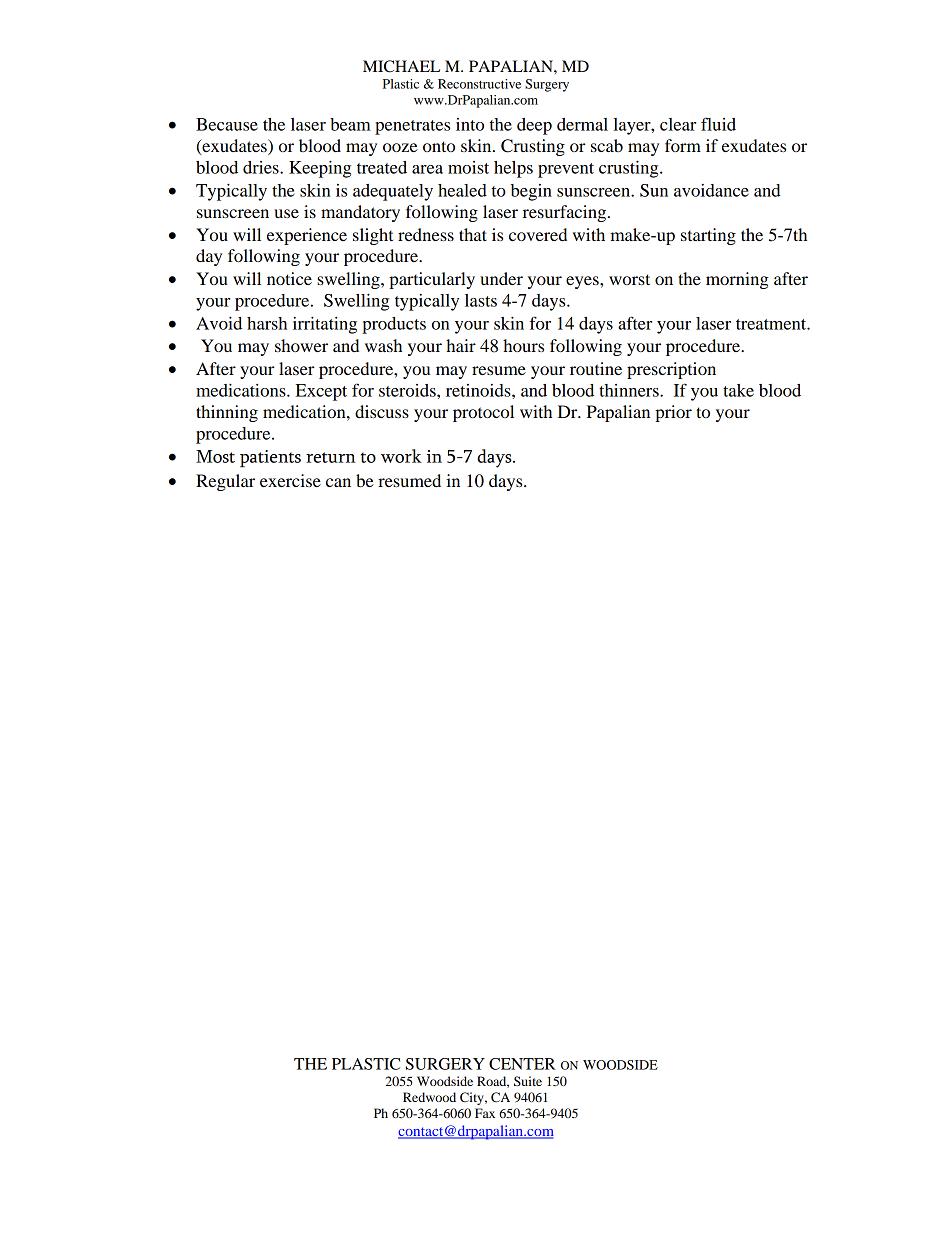  I want to click on CENTER, so click(522, 1064).
